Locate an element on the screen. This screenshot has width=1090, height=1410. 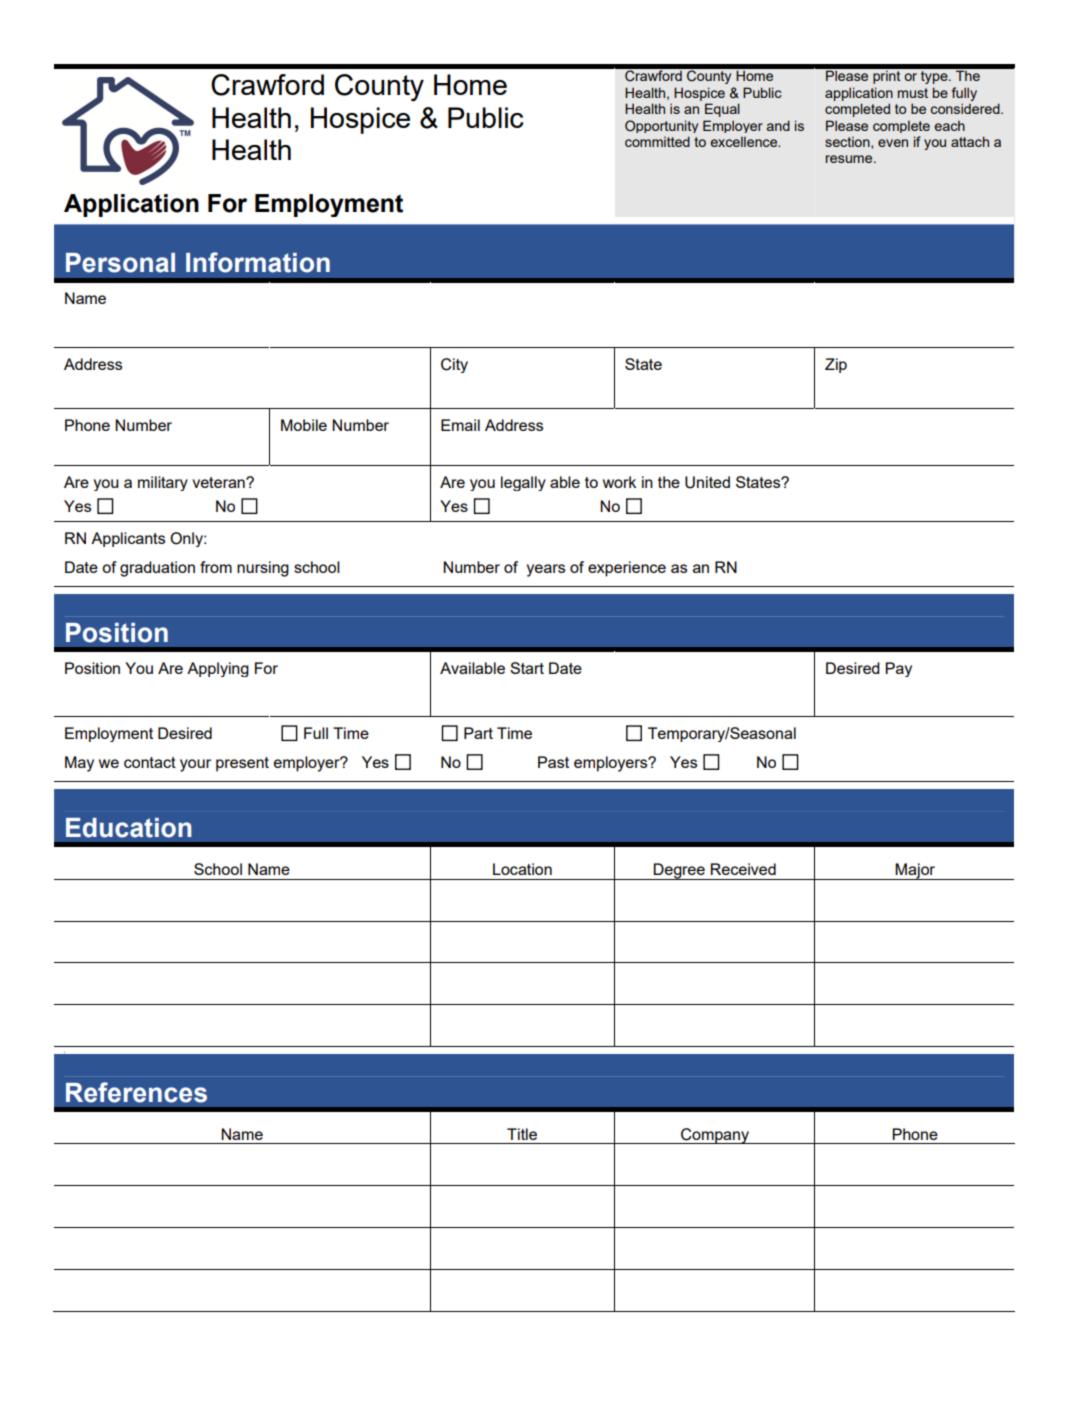
Major is located at coordinates (916, 871).
